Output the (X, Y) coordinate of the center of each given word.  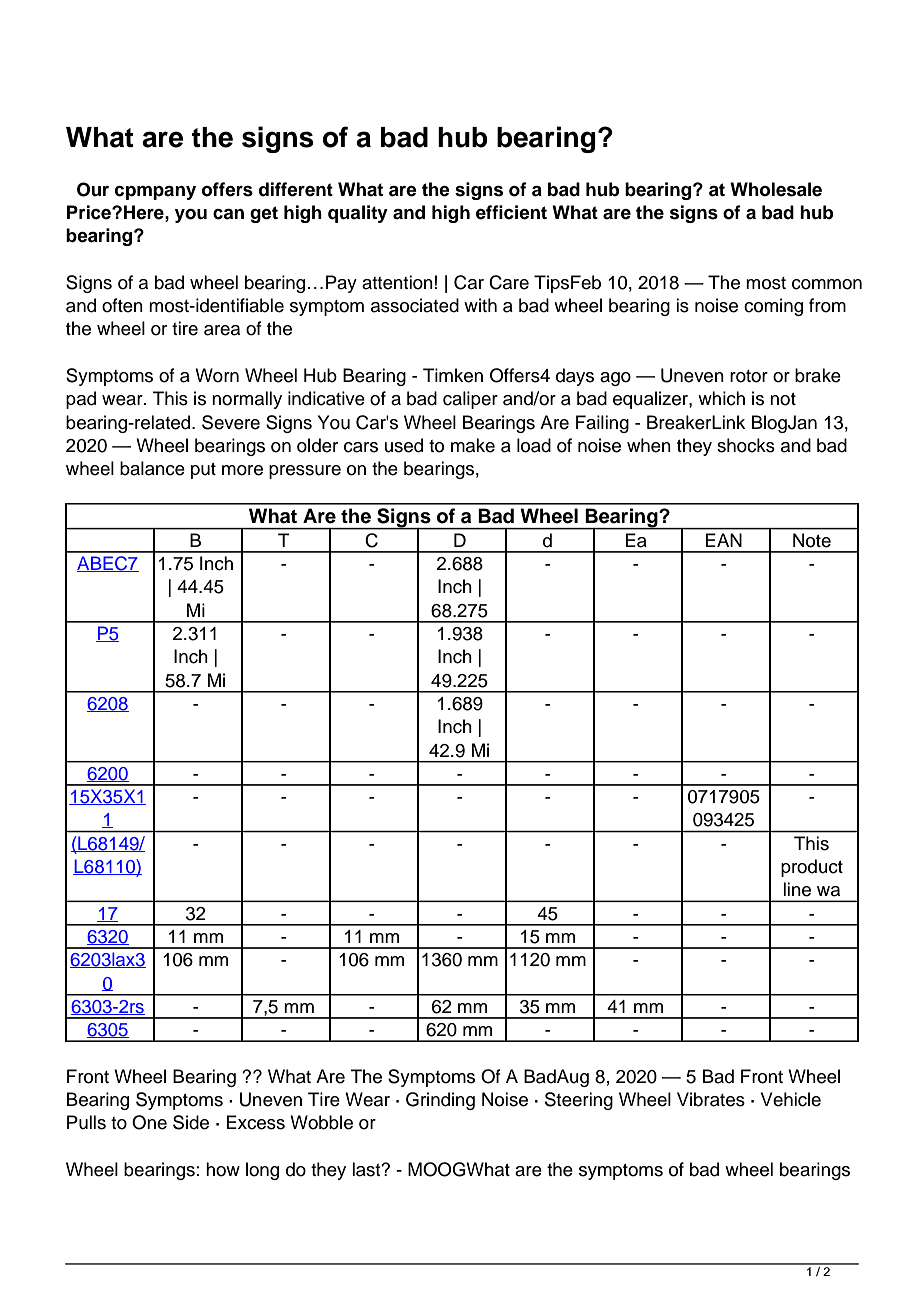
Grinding (440, 1101)
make (473, 445)
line (797, 889)
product (812, 868)
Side (191, 1122)
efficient (511, 212)
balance (152, 468)
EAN (723, 540)
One (149, 1122)
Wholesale (776, 189)
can (228, 214)
